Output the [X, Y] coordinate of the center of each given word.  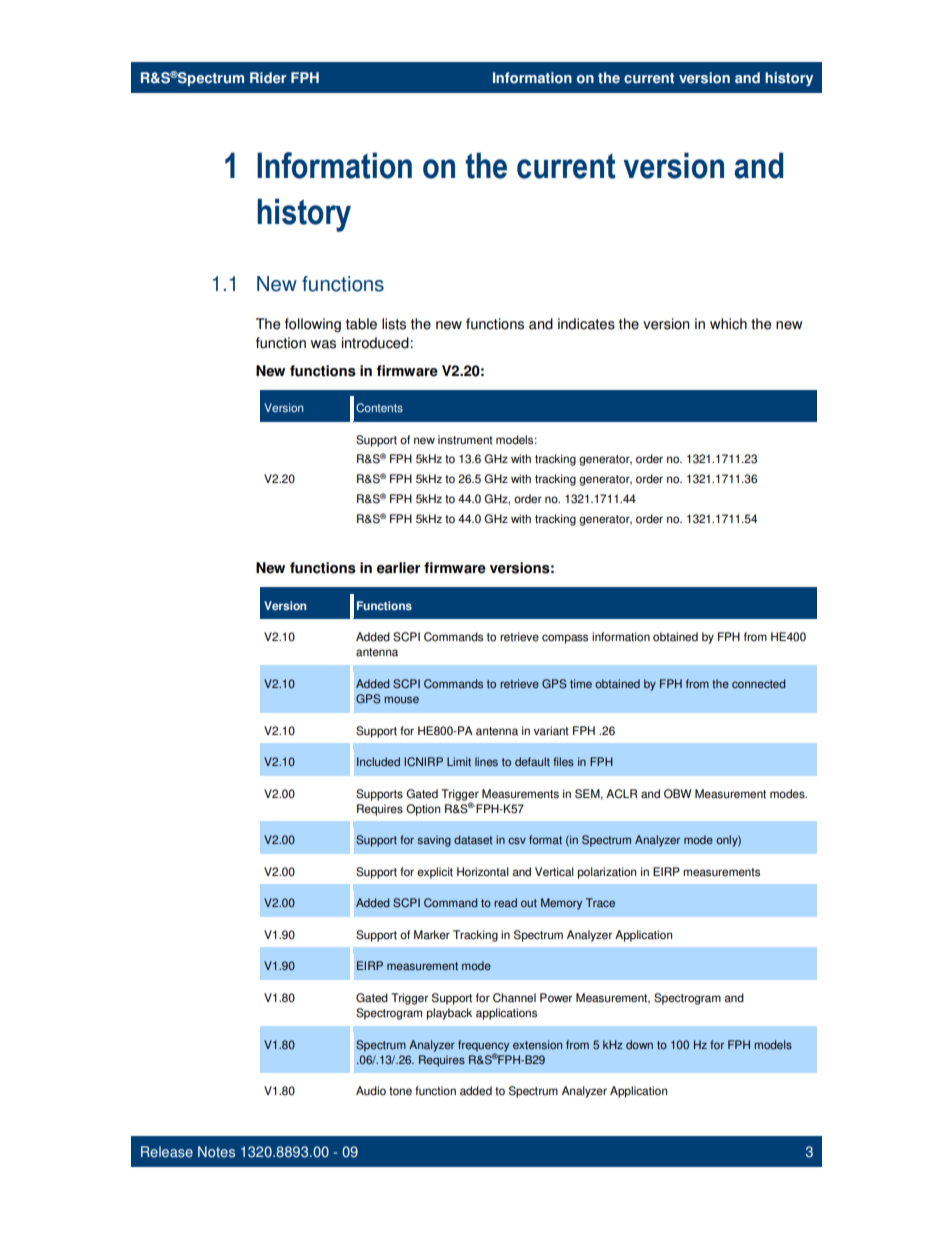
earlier [398, 568]
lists [394, 324]
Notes [216, 1152]
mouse [401, 700]
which [728, 324]
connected [758, 684]
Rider [268, 78]
